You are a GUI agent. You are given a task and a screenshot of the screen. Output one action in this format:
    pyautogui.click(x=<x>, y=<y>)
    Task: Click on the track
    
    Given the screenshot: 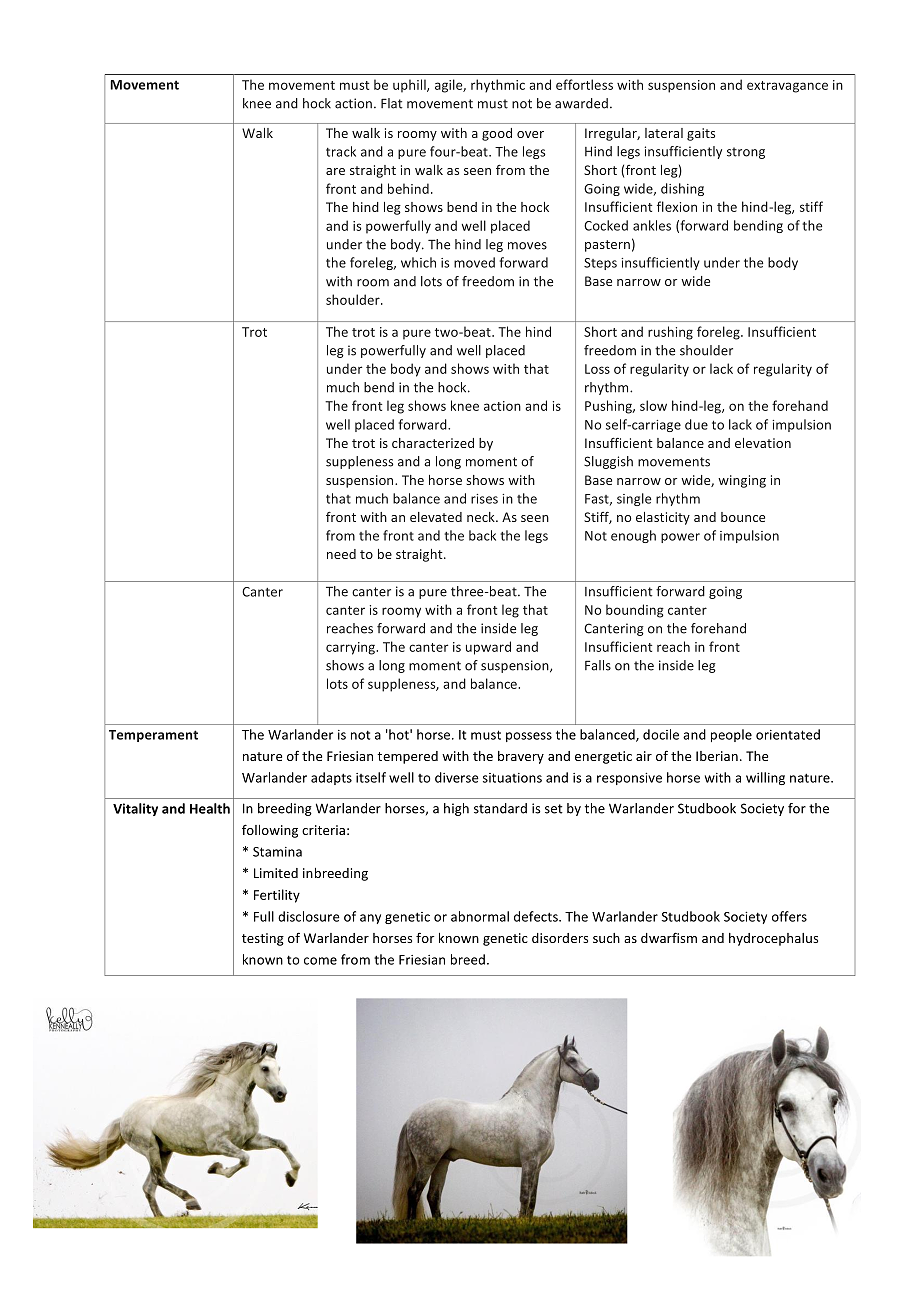 What is the action you would take?
    pyautogui.click(x=341, y=151)
